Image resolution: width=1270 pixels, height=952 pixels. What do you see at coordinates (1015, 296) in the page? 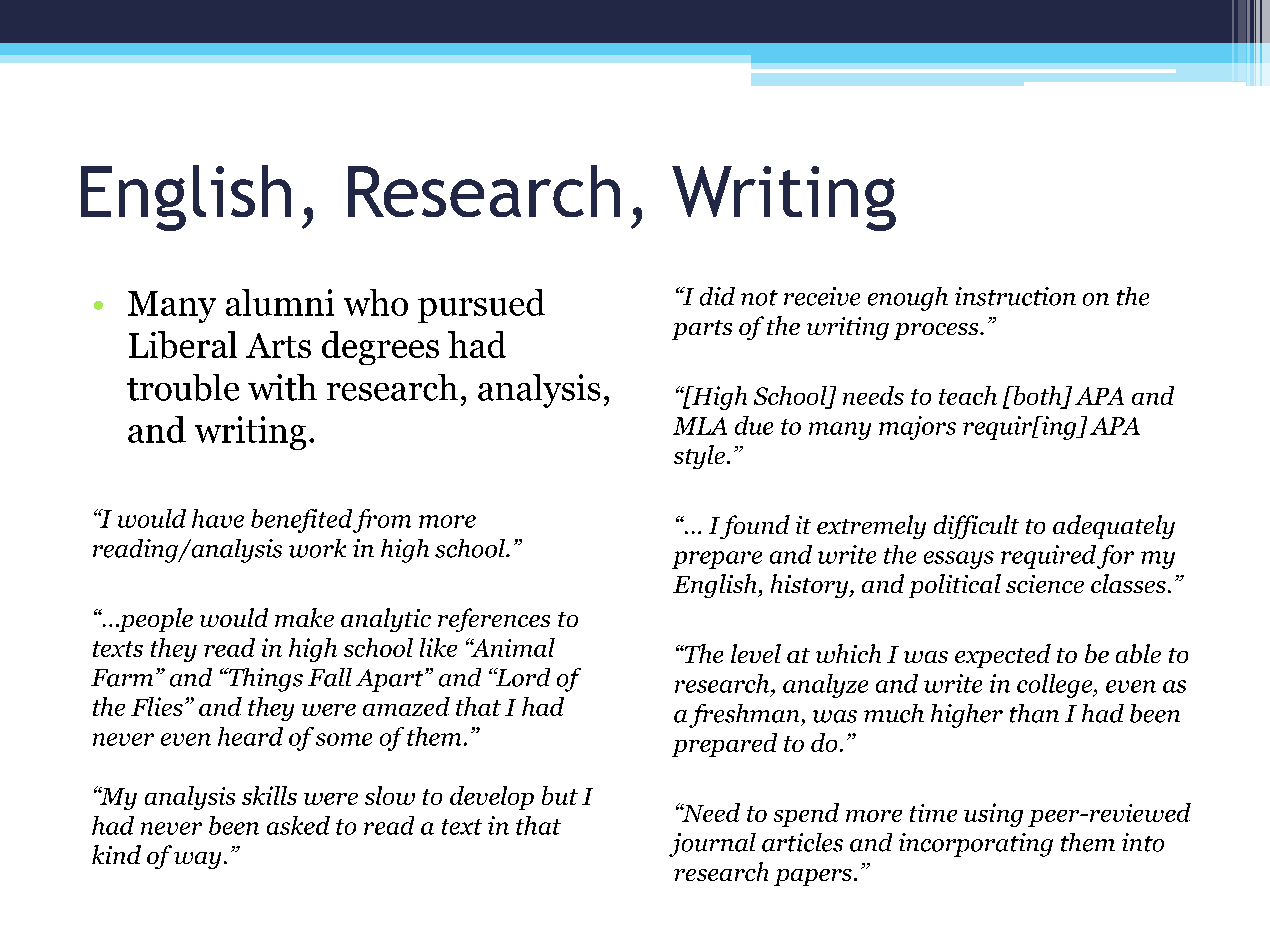
I see `instruction` at bounding box center [1015, 296].
